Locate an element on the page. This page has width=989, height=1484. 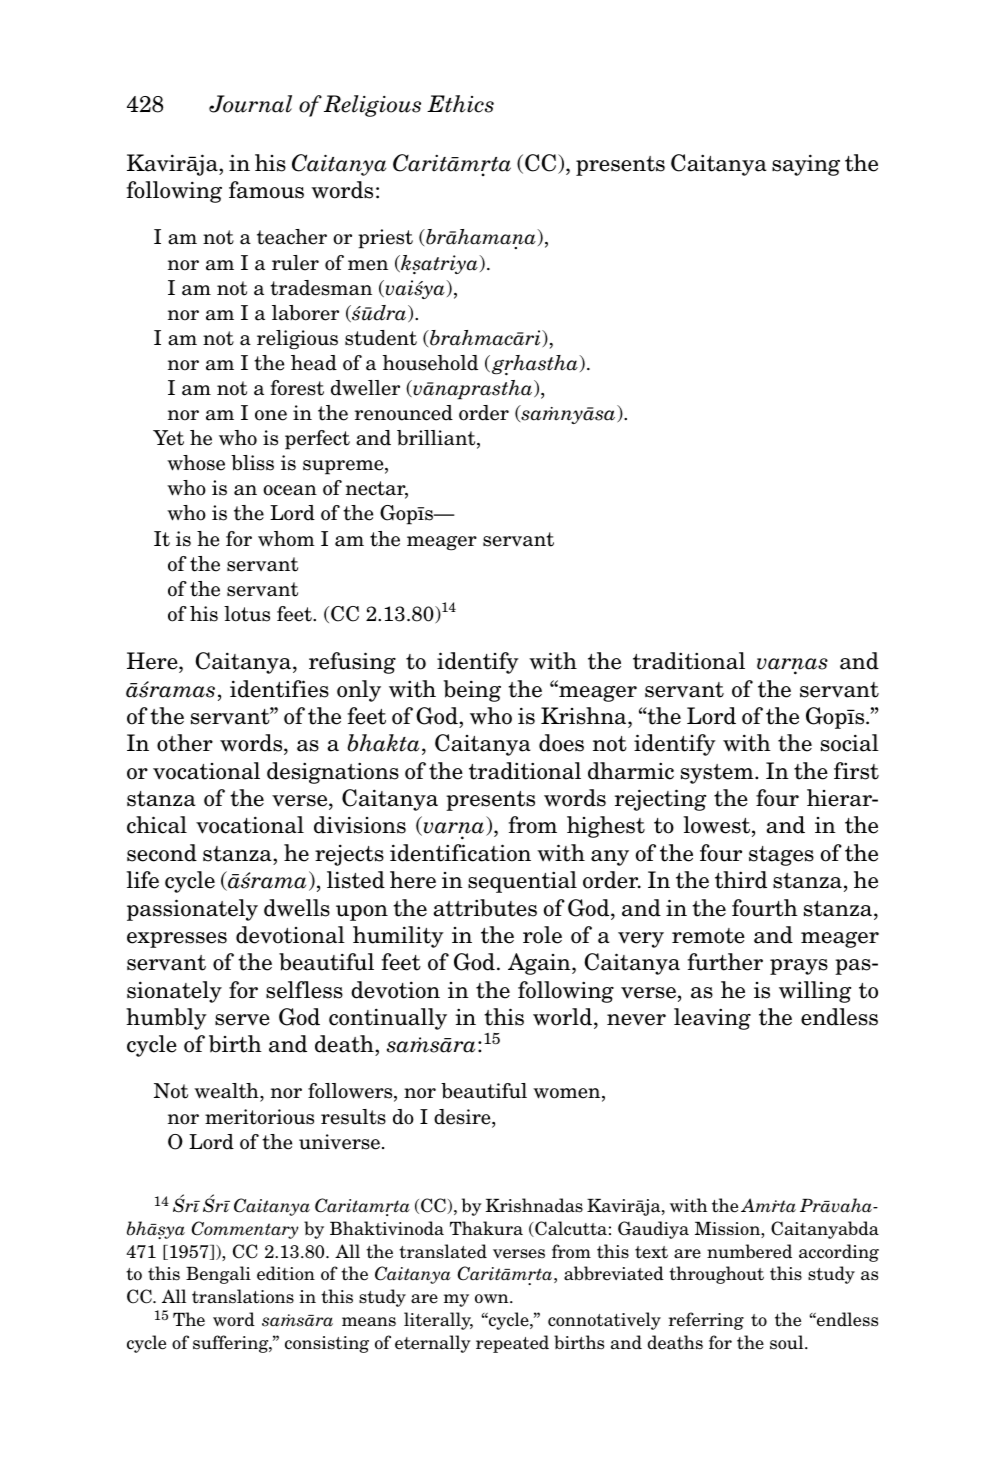
whom is located at coordinates (286, 539).
